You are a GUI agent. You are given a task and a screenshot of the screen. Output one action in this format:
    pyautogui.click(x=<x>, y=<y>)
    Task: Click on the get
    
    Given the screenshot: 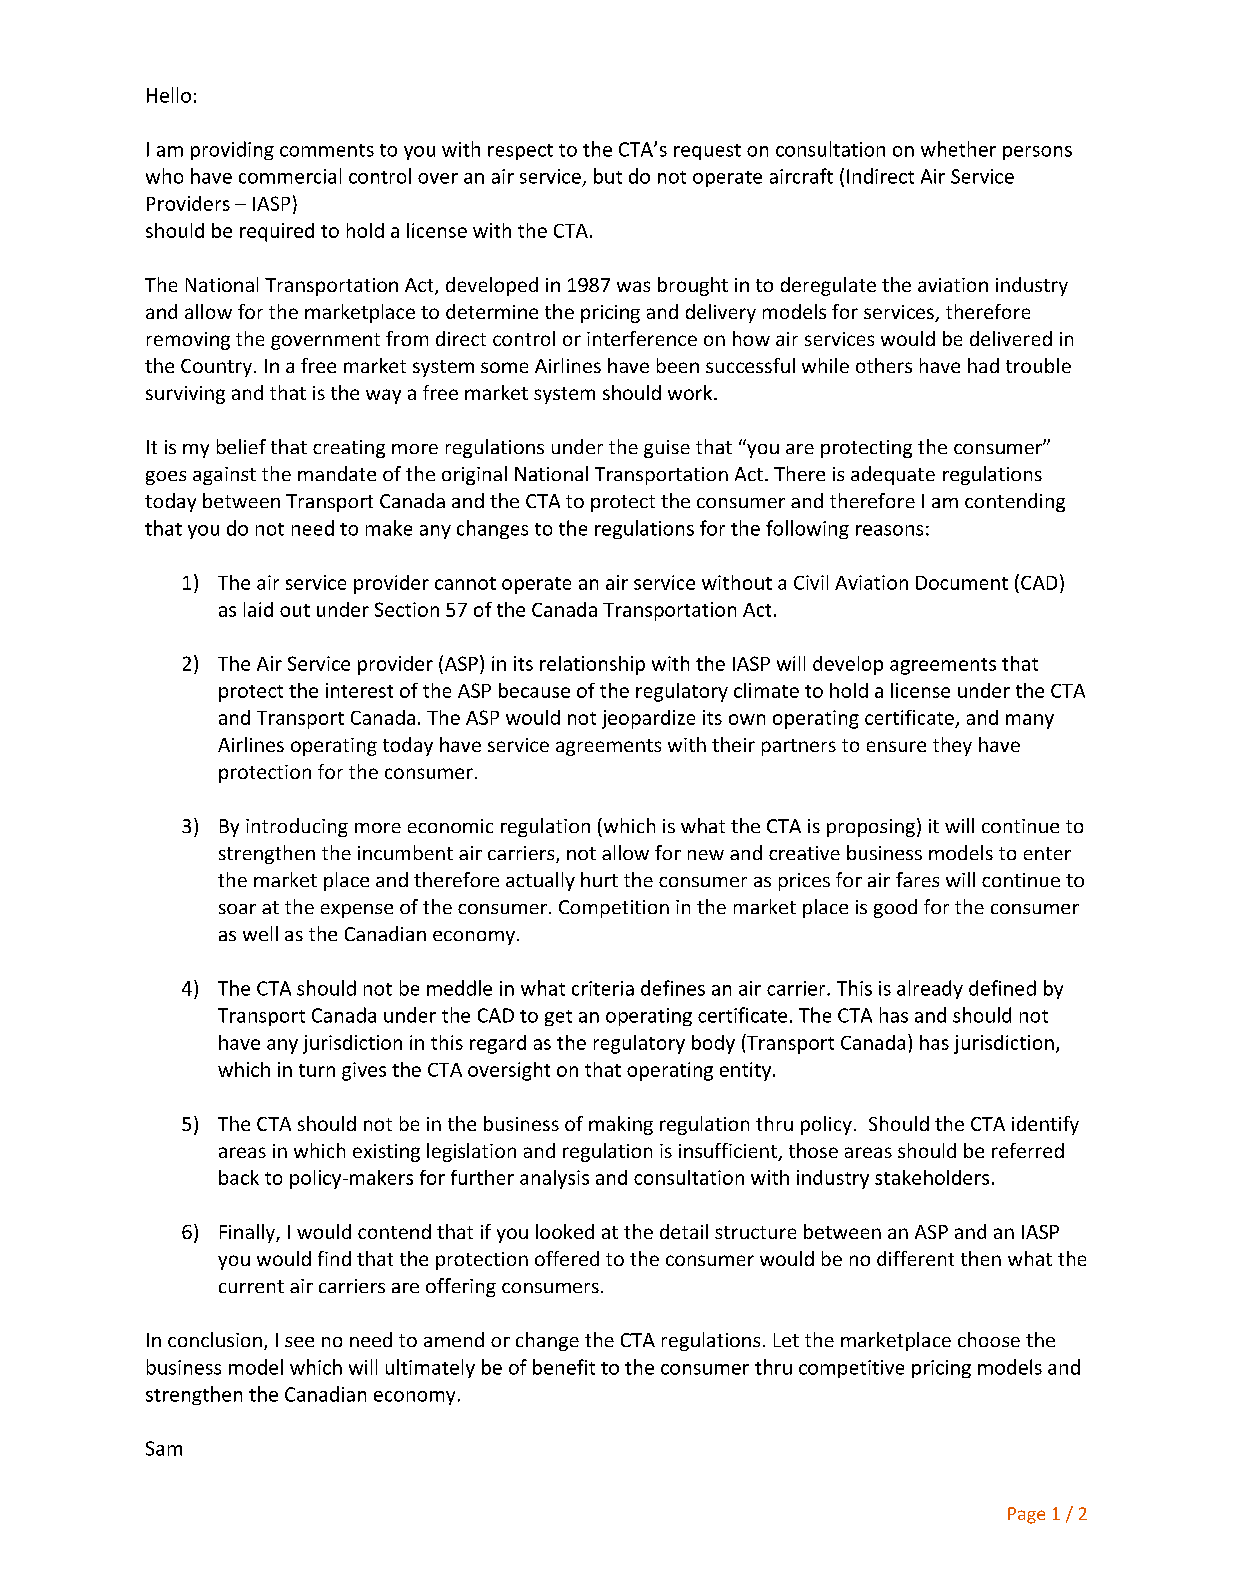 What is the action you would take?
    pyautogui.click(x=558, y=1018)
